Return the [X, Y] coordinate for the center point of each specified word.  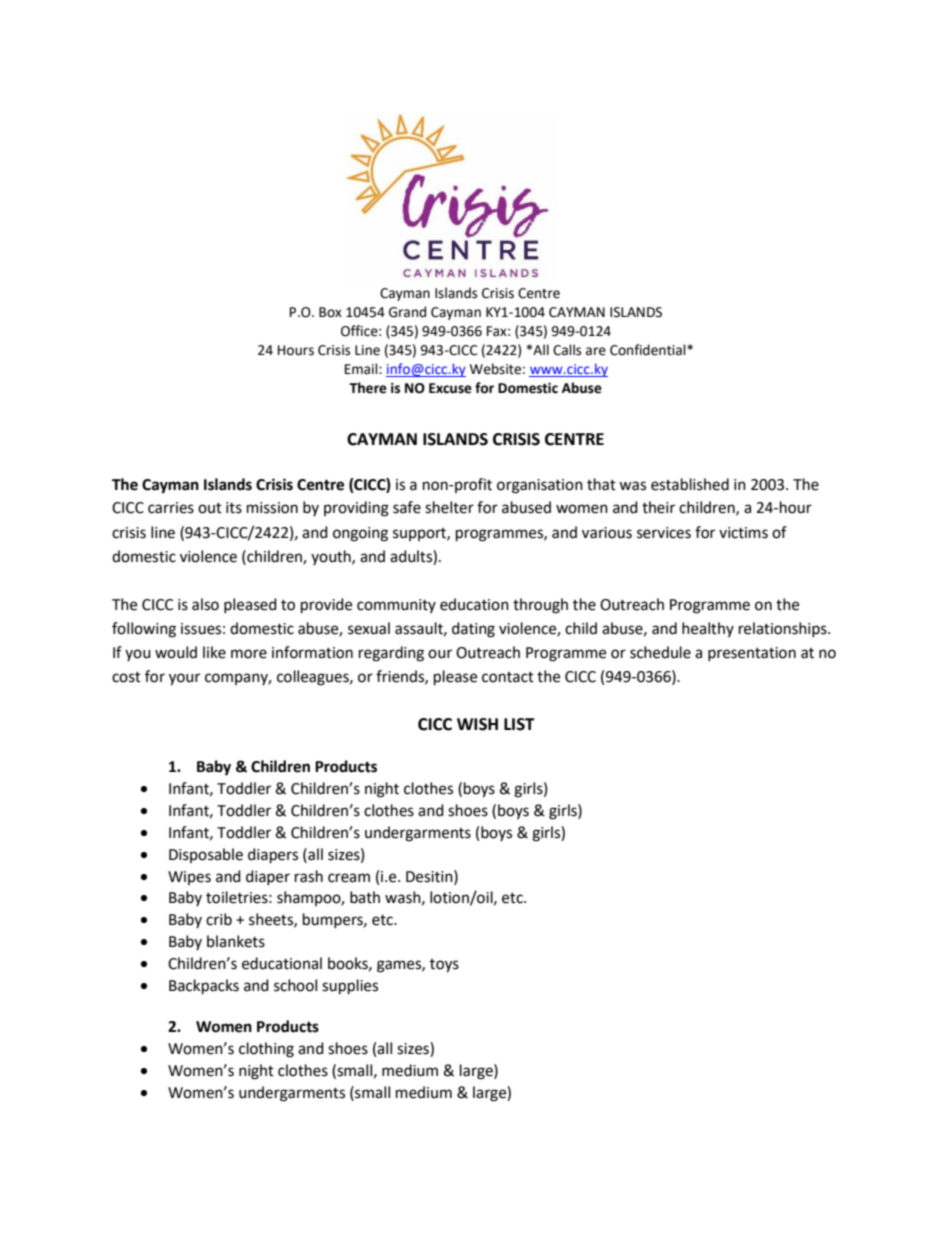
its [234, 508]
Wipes [189, 878]
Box [330, 312]
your [184, 679]
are [596, 351]
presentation [752, 654]
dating [473, 630]
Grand [407, 312]
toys [444, 966]
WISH [477, 724]
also [205, 604]
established [690, 484]
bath [365, 897]
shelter [449, 507]
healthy [708, 629]
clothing [266, 1050]
